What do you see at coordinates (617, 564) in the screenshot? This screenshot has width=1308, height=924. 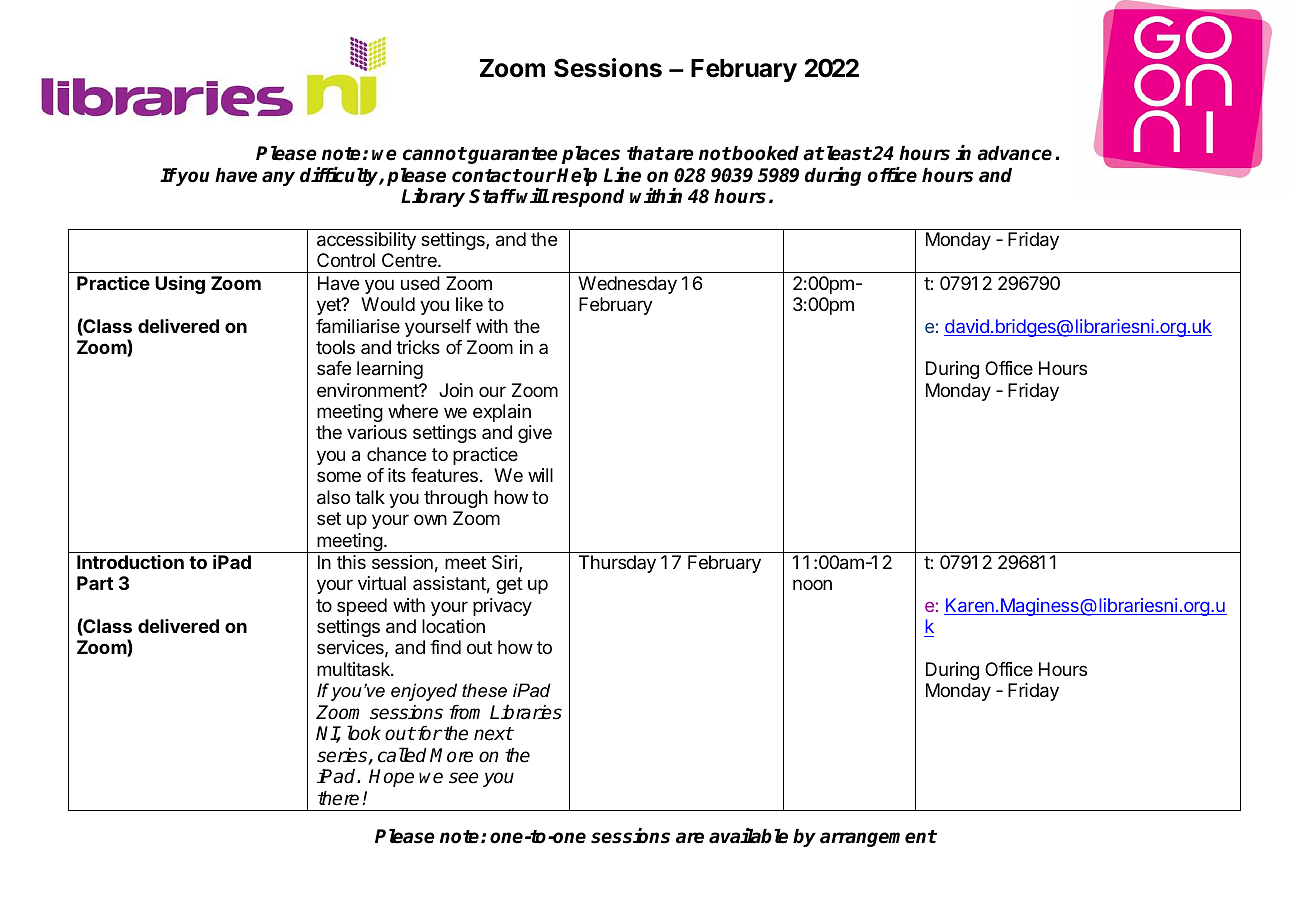 I see `Thursday` at bounding box center [617, 564].
